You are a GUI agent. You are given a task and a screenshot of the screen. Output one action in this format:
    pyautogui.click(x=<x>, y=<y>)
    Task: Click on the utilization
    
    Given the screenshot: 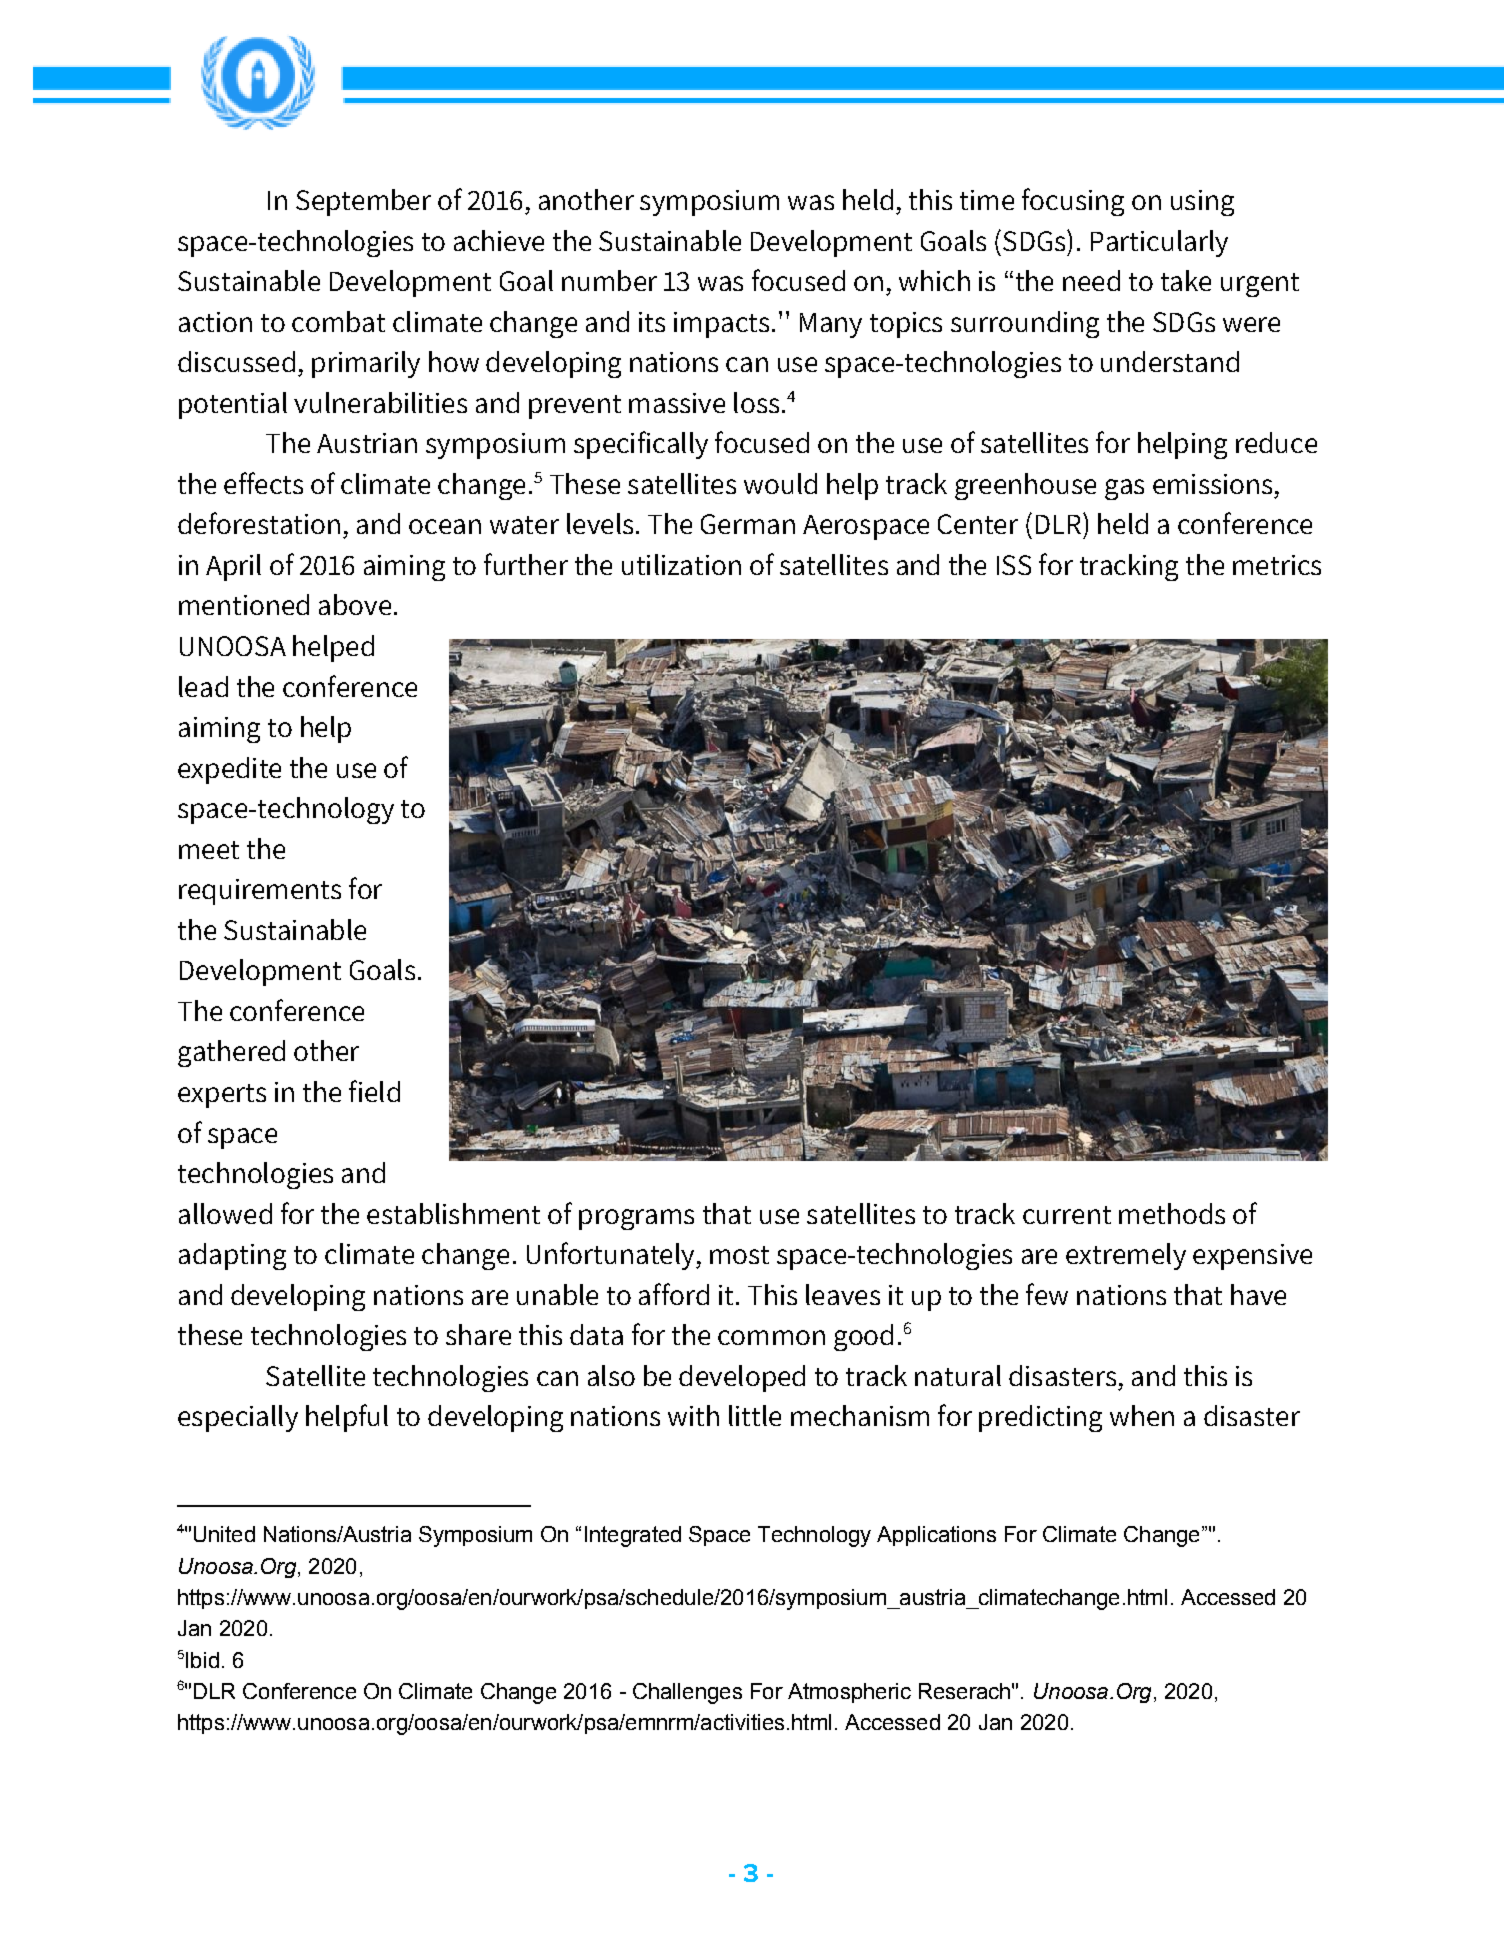 What is the action you would take?
    pyautogui.click(x=681, y=564)
